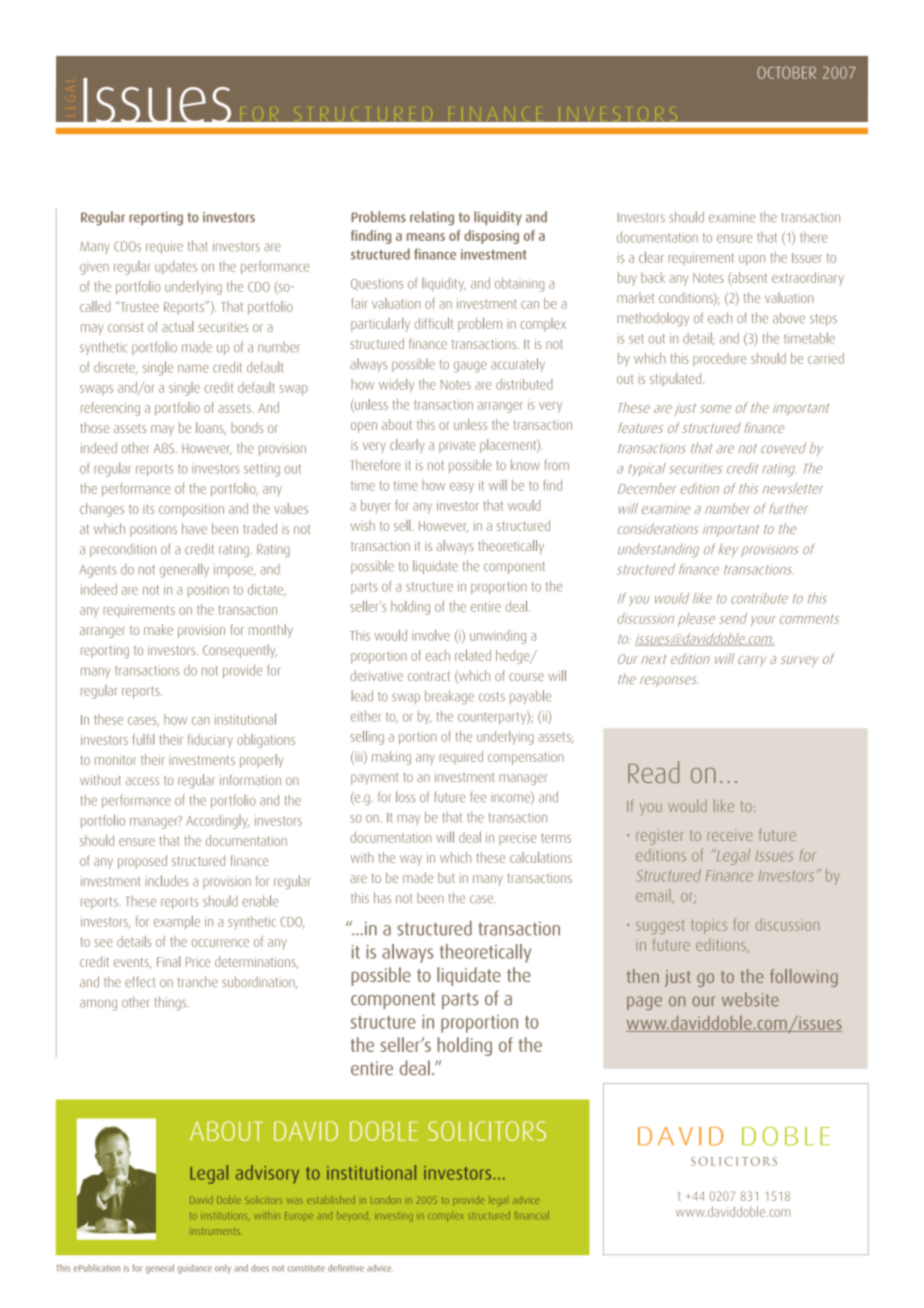  What do you see at coordinates (193, 369) in the screenshot?
I see `name` at bounding box center [193, 369].
